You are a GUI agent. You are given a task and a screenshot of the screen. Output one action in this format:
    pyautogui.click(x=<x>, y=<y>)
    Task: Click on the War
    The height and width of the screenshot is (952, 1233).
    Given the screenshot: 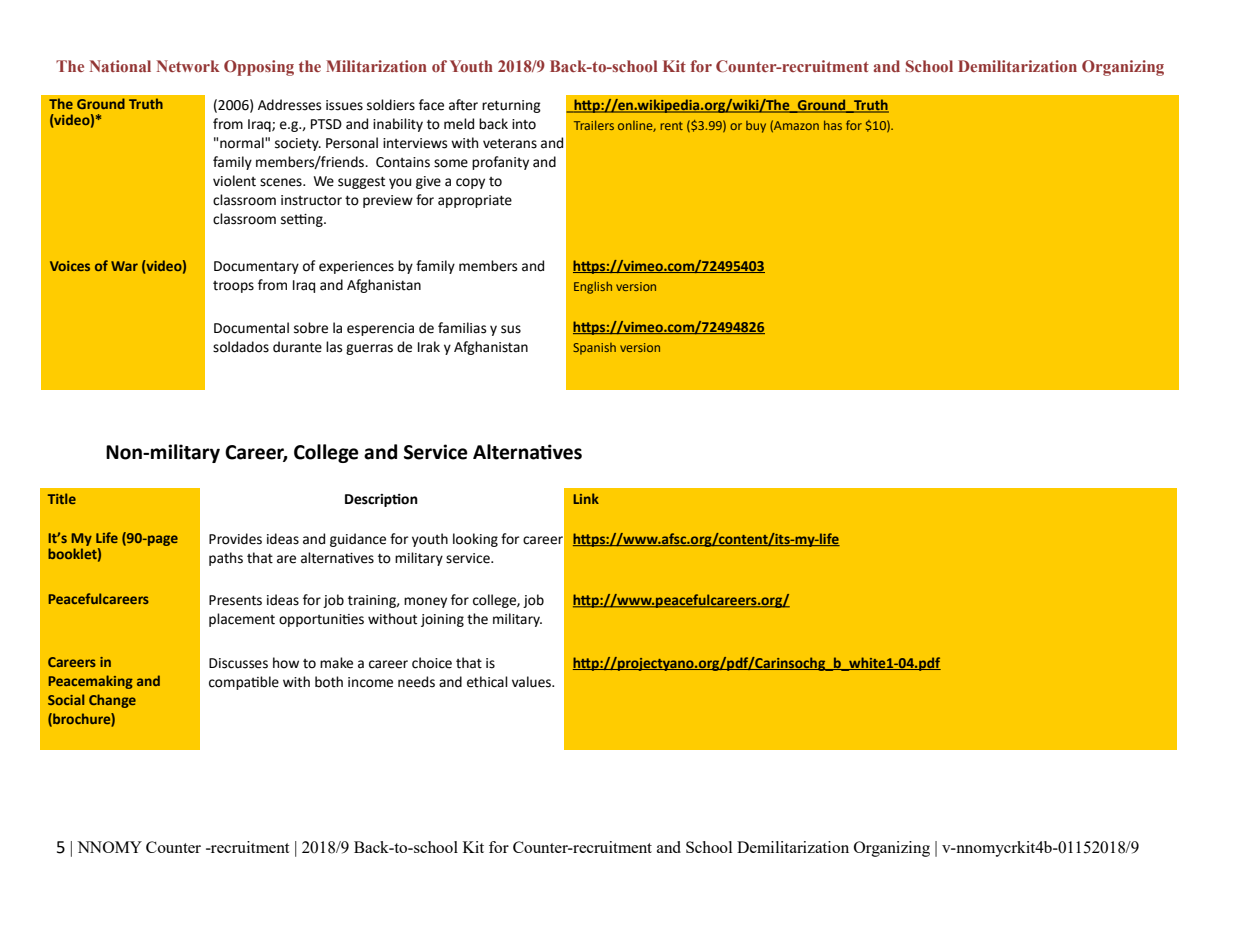 What is the action you would take?
    pyautogui.click(x=124, y=266)
